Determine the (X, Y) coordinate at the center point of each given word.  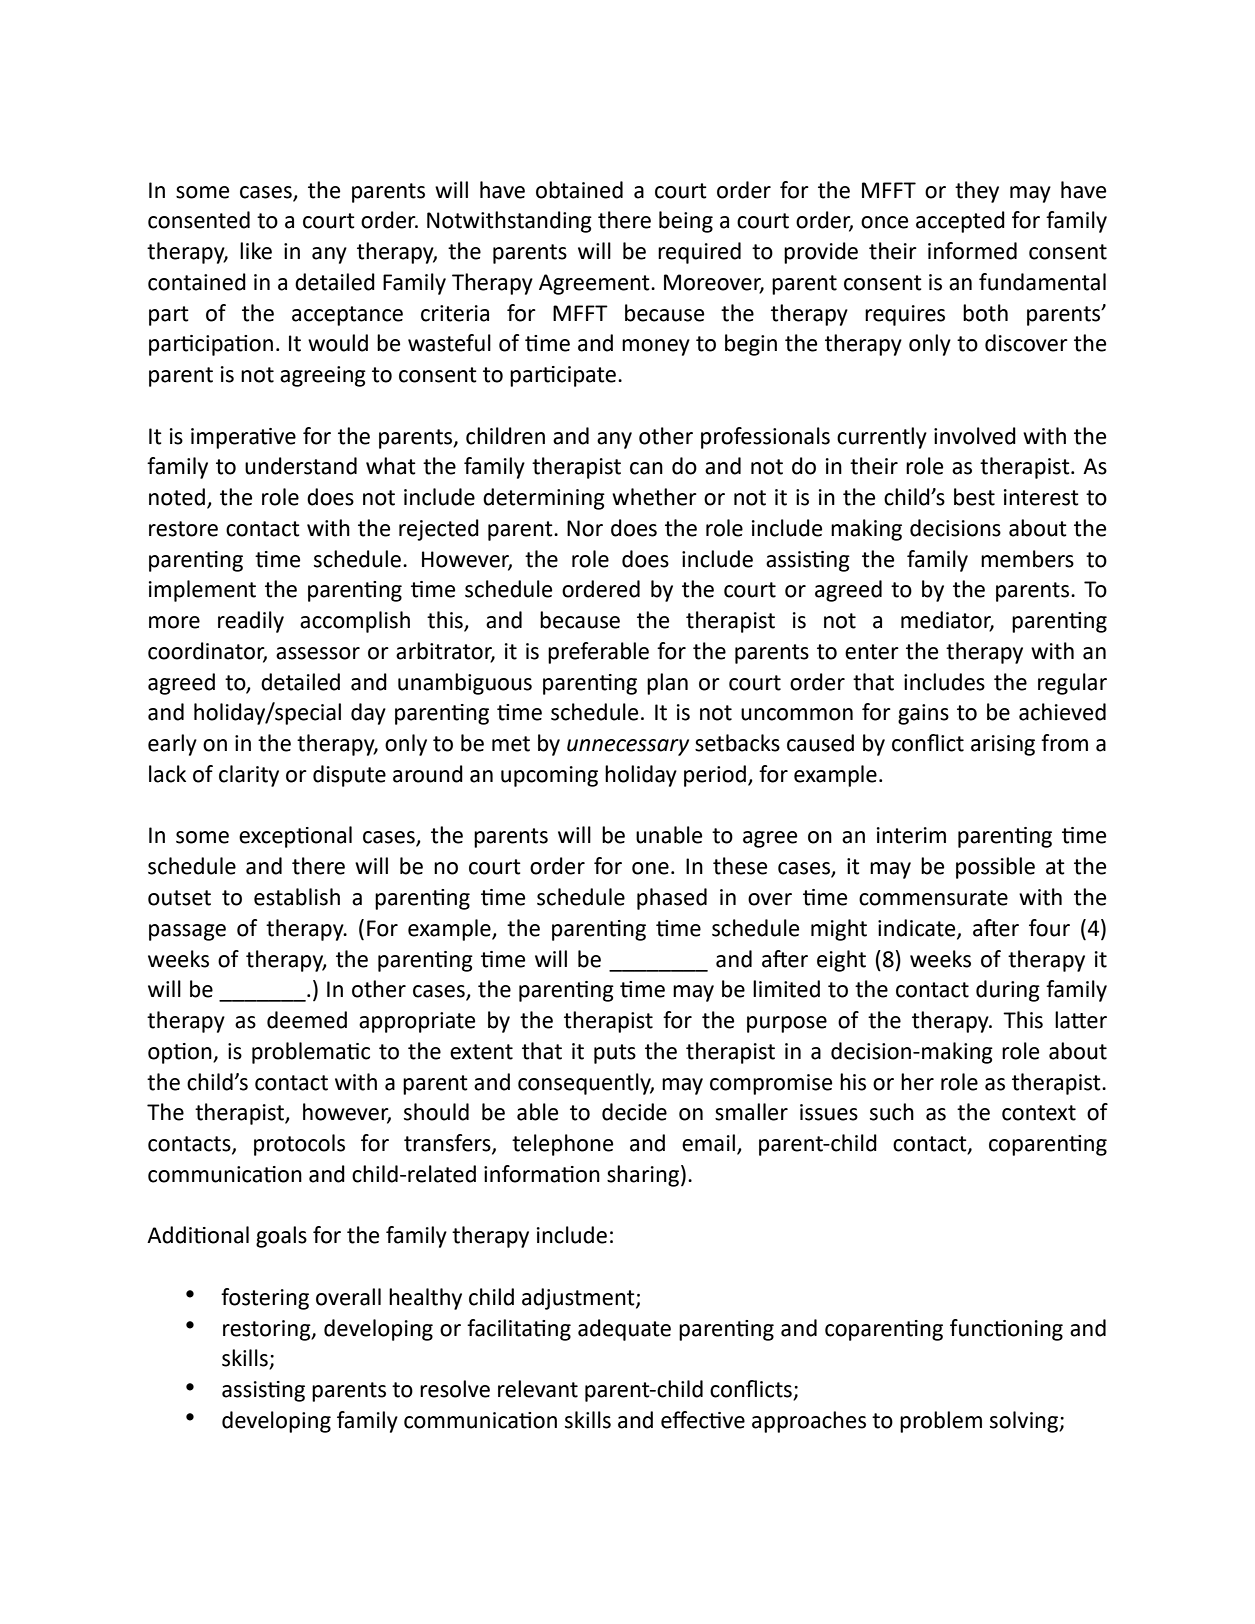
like (256, 251)
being (686, 222)
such (892, 1112)
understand (301, 466)
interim (911, 835)
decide (634, 1112)
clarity (249, 776)
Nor (585, 528)
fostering (265, 1299)
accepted (960, 222)
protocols (299, 1145)
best (974, 497)
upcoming (549, 776)
